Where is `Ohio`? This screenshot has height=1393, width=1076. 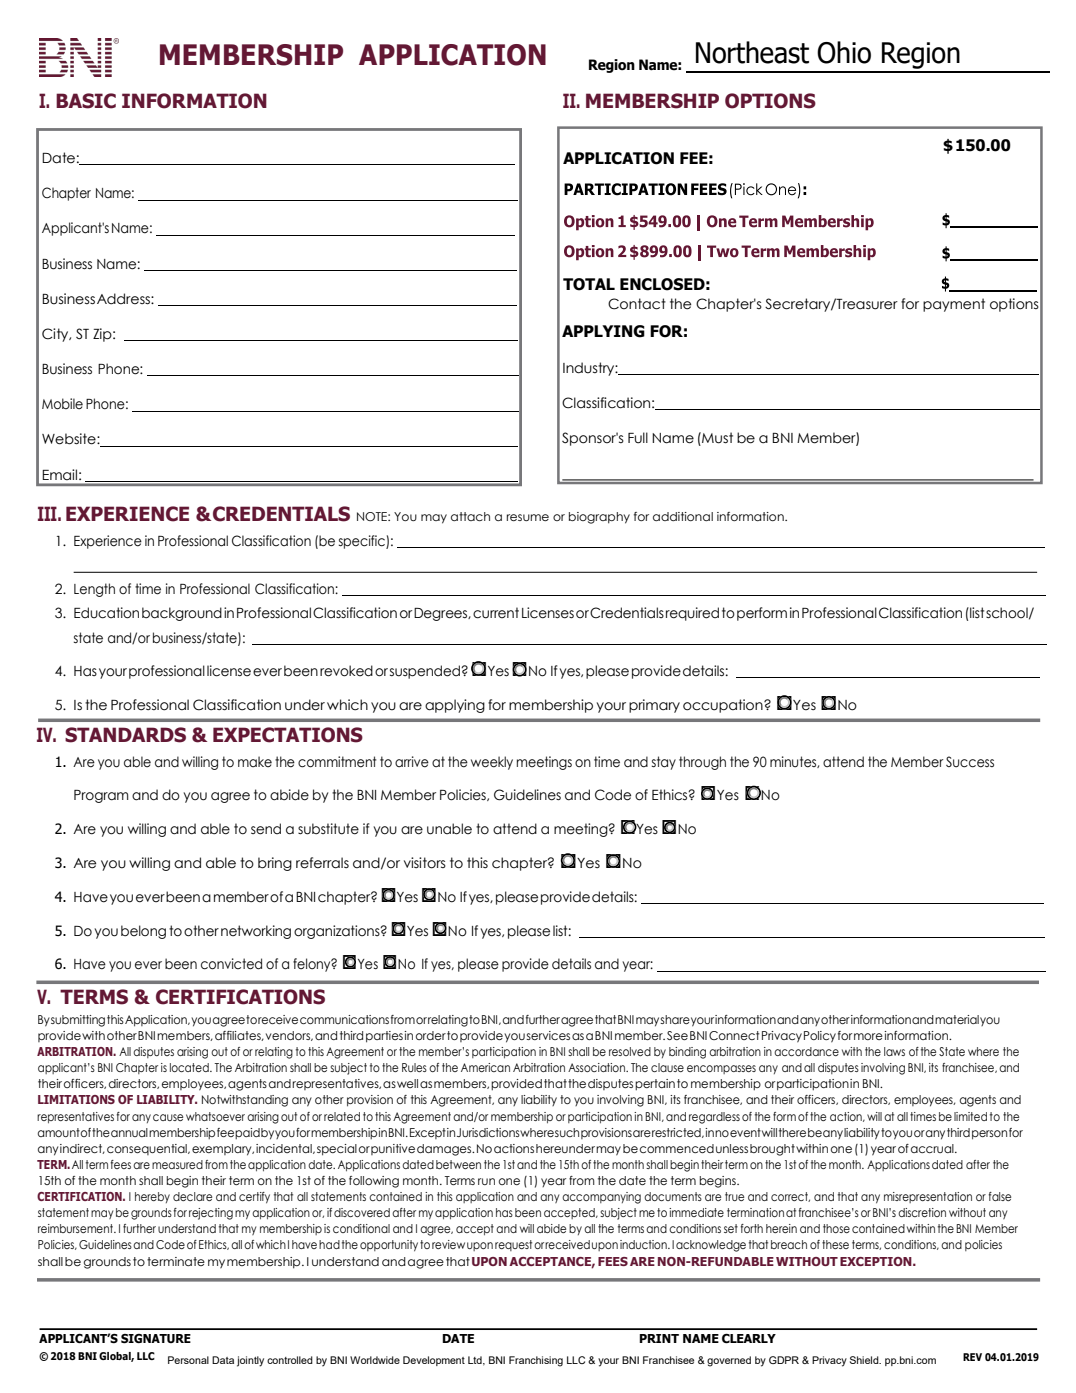
Ohio is located at coordinates (844, 52).
